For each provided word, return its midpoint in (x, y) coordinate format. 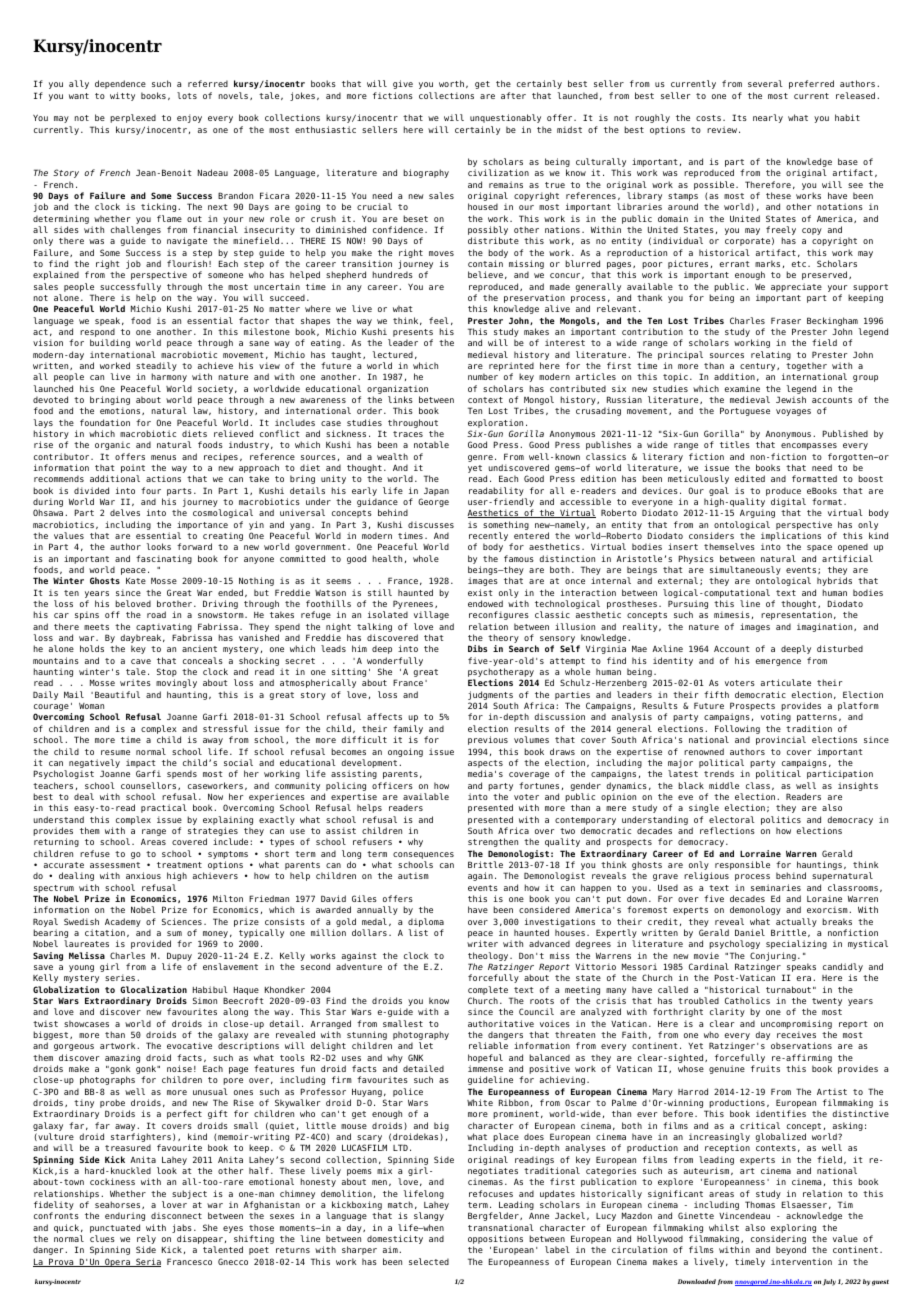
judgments (491, 697)
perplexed (133, 118)
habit (847, 117)
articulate (786, 682)
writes (135, 682)
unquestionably (505, 118)
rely (146, 1241)
